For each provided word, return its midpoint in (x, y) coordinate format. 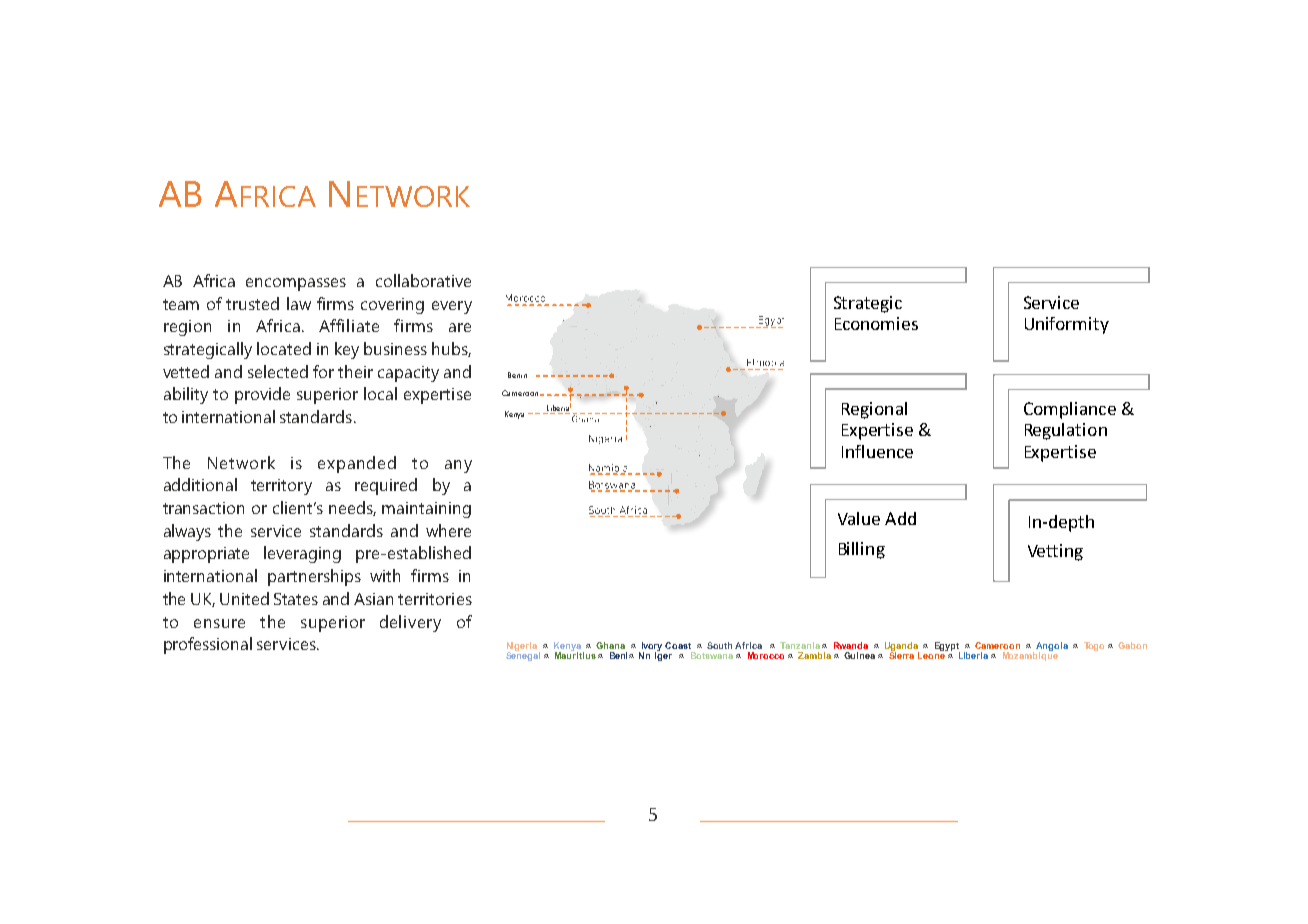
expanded (357, 464)
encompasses (296, 284)
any (458, 466)
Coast (678, 645)
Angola (1052, 647)
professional (208, 645)
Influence (877, 451)
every (452, 307)
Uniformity (1067, 325)
